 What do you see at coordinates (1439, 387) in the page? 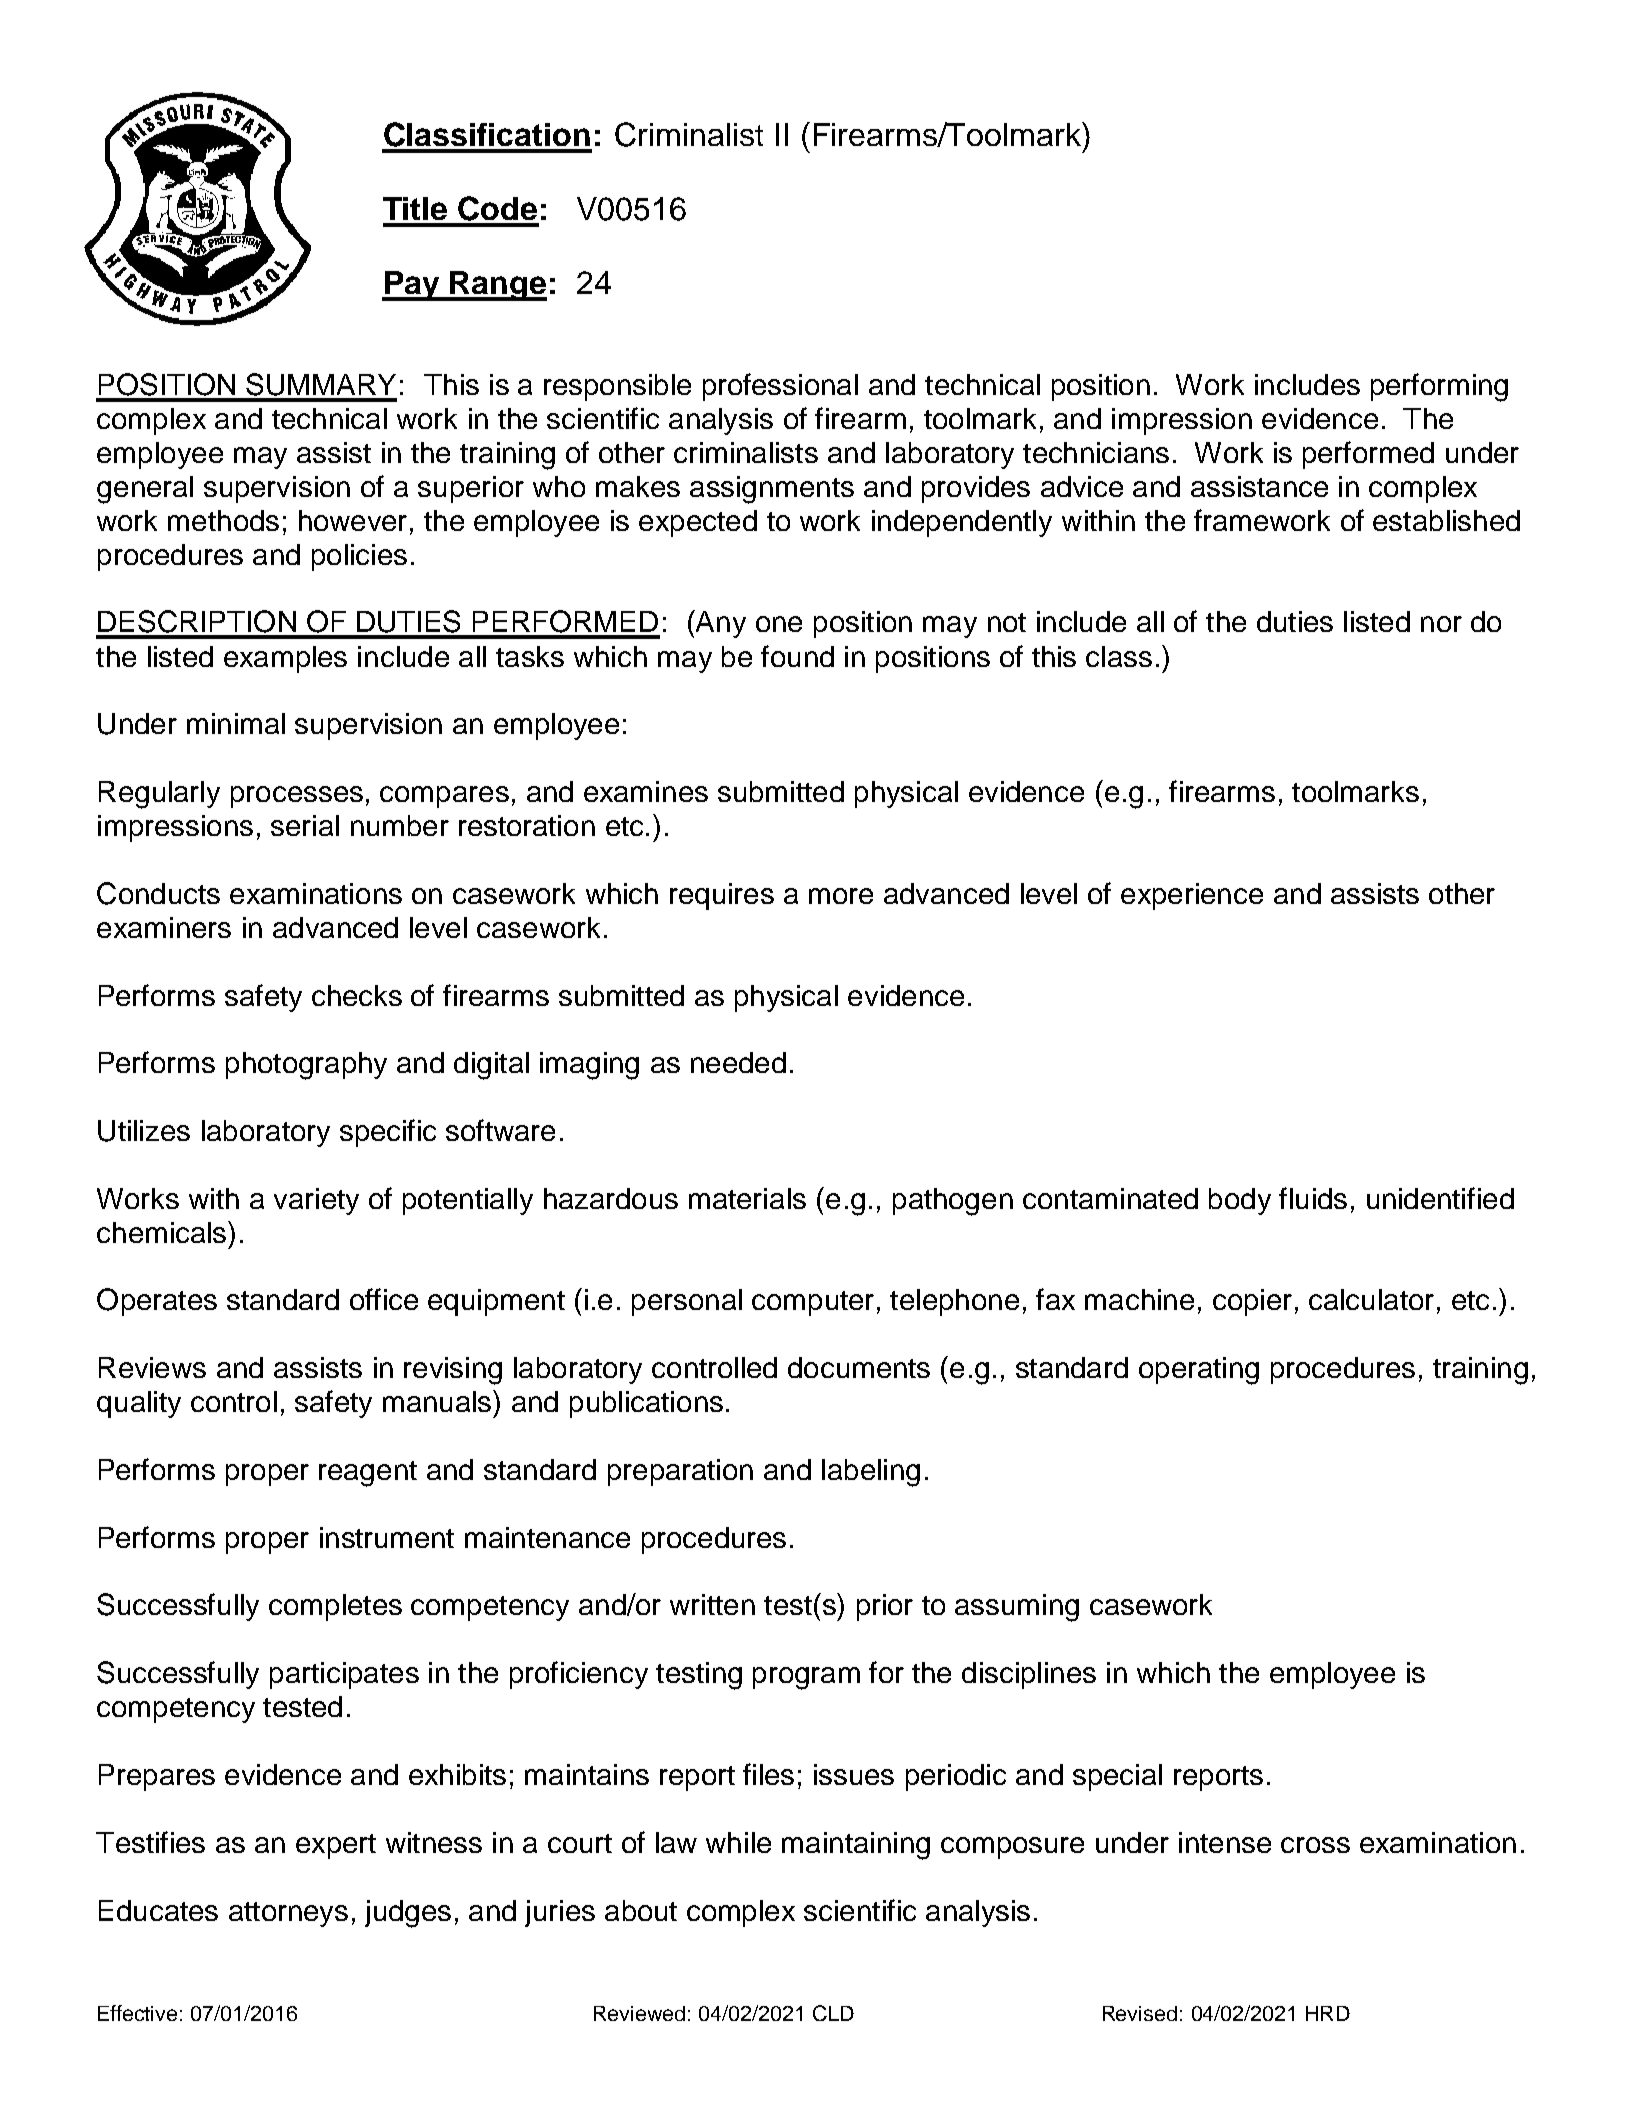
I see `performing` at bounding box center [1439, 387].
